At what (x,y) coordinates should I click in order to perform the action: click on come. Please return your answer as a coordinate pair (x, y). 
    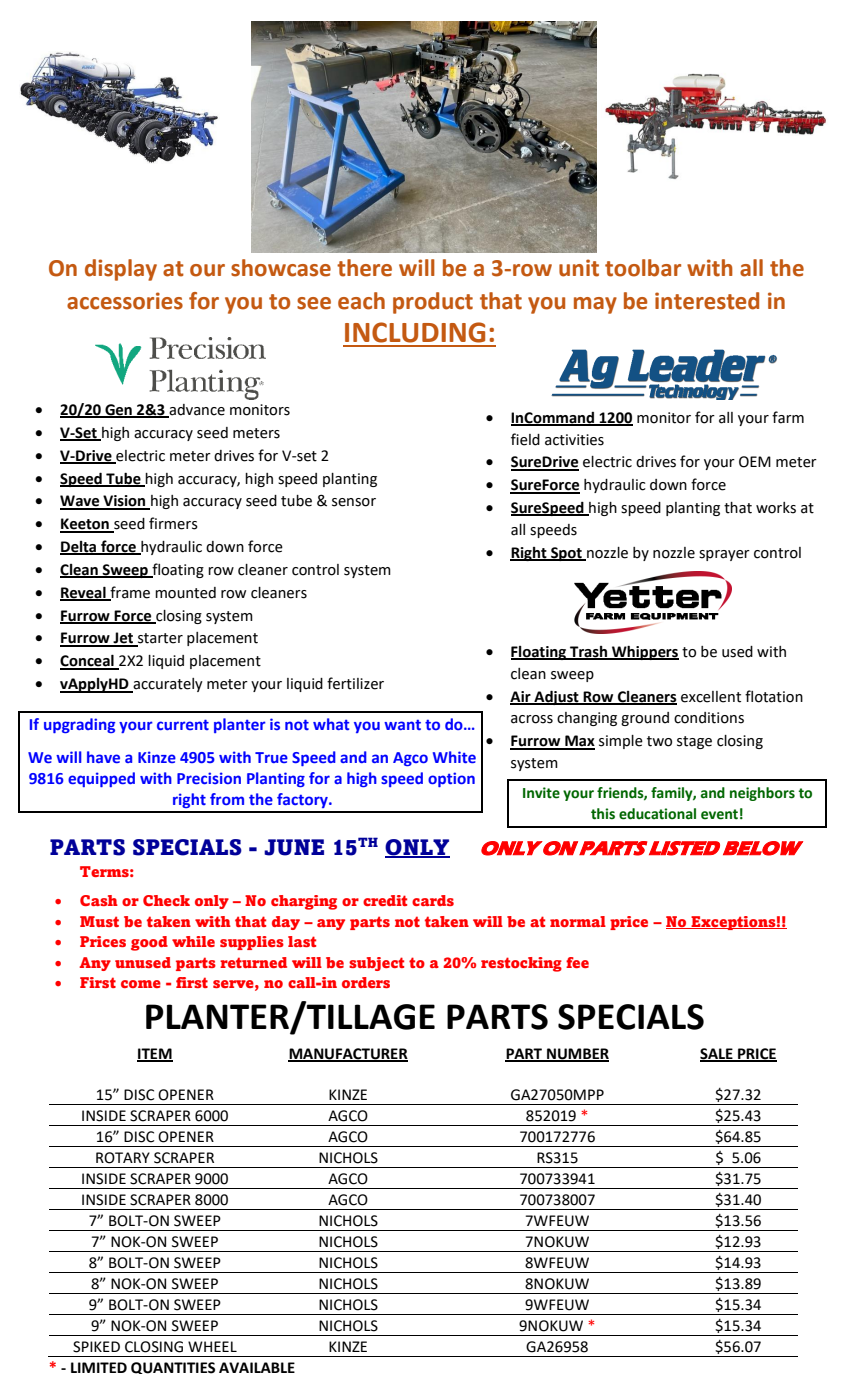
    Looking at the image, I should click on (141, 984).
